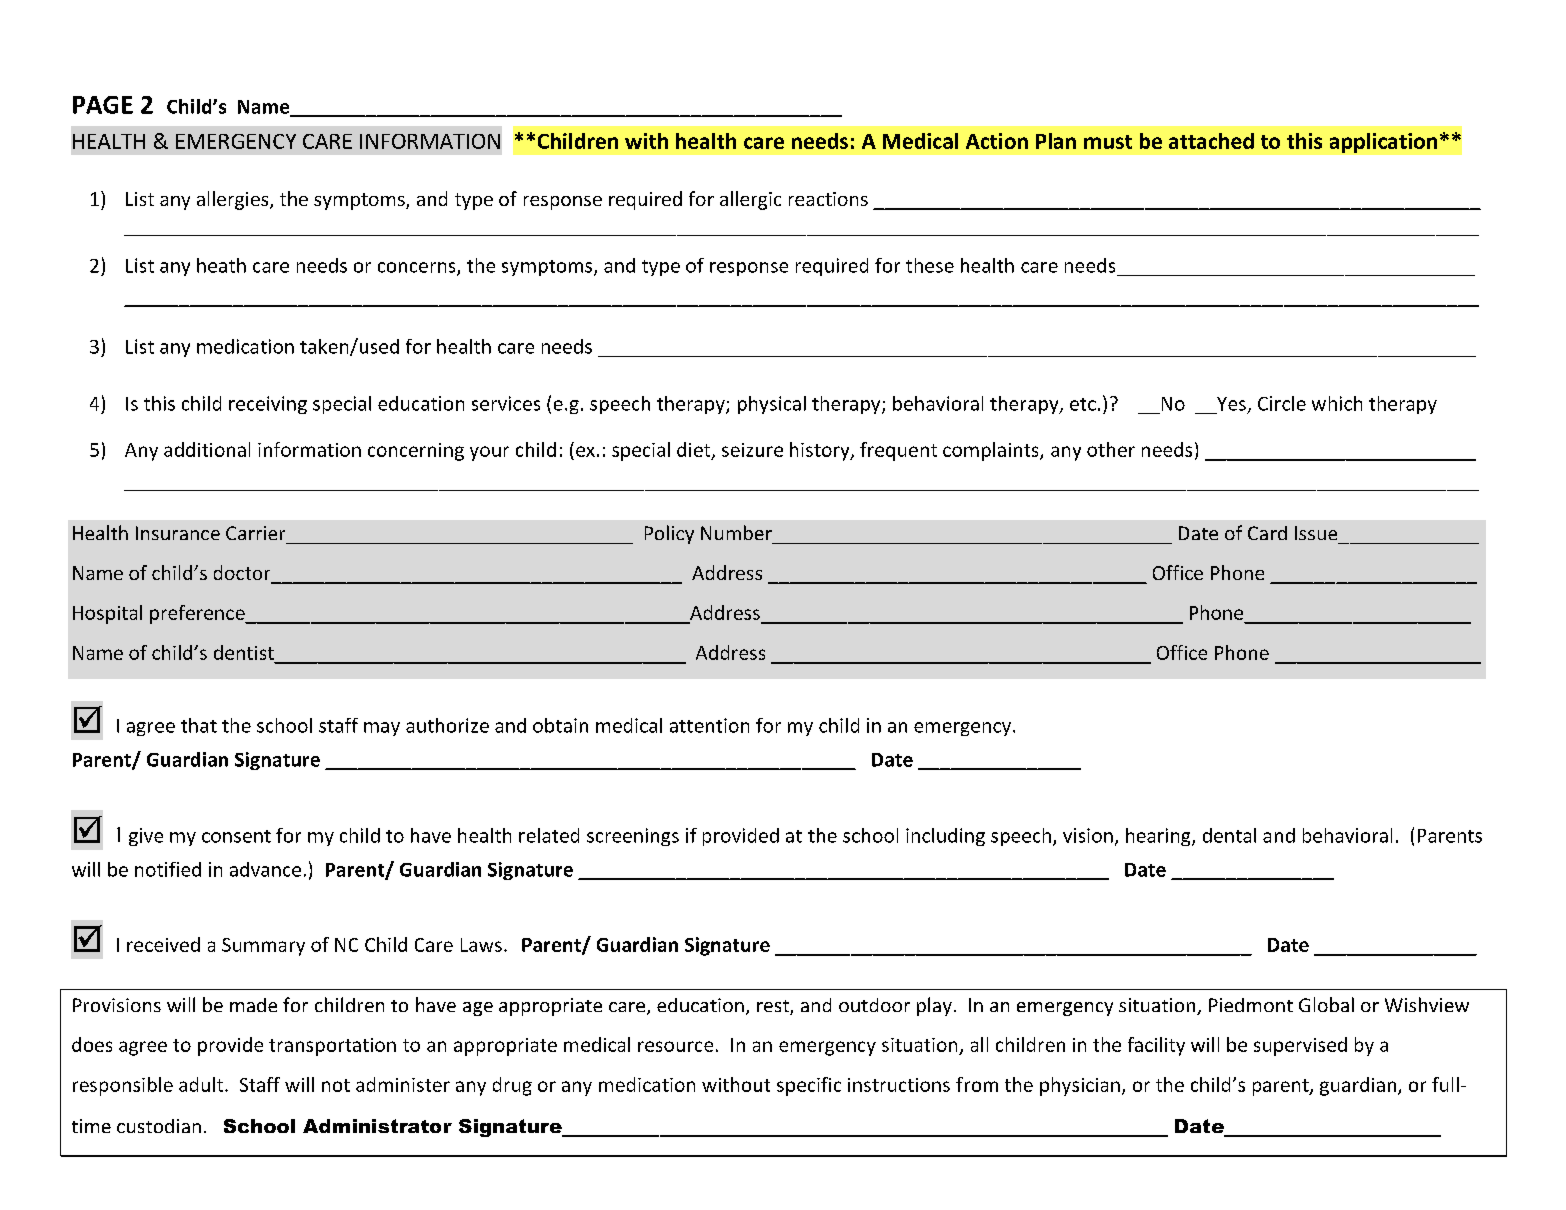 The image size is (1566, 1210). What do you see at coordinates (750, 200) in the image?
I see `allergic` at bounding box center [750, 200].
